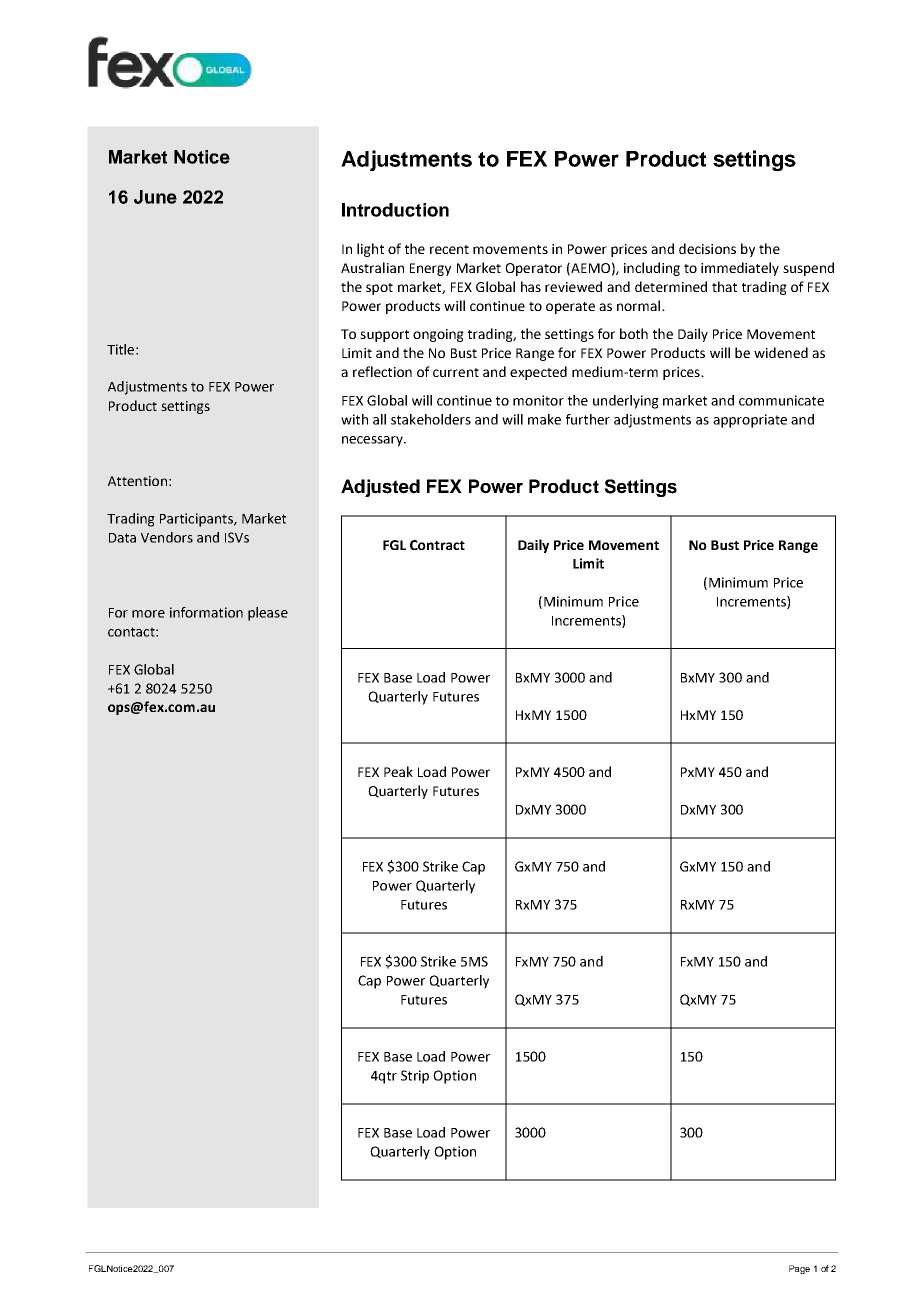 Image resolution: width=924 pixels, height=1308 pixels. Describe the element at coordinates (415, 1077) in the image. I see `Strip` at that location.
